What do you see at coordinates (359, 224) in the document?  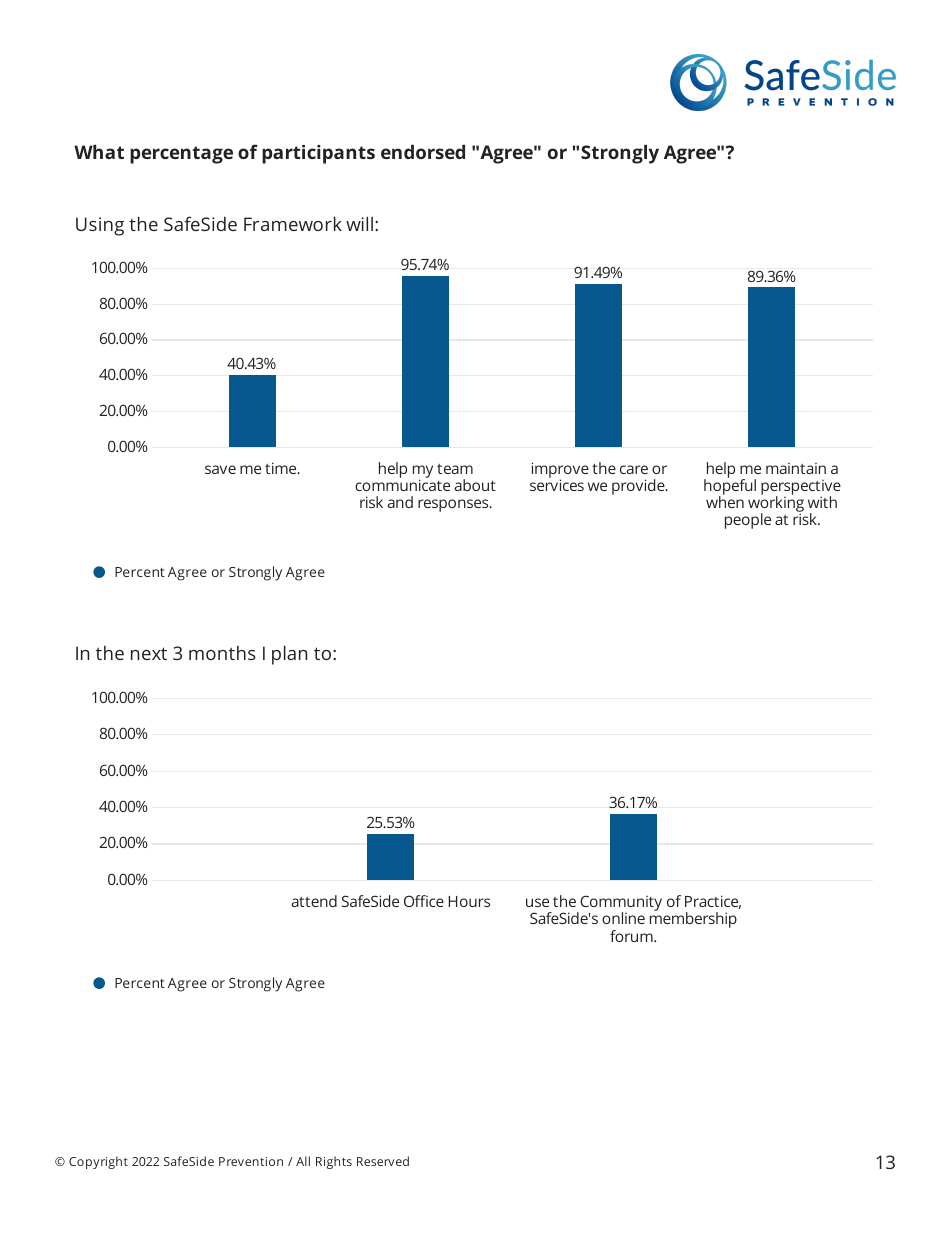 I see `will` at bounding box center [359, 224].
